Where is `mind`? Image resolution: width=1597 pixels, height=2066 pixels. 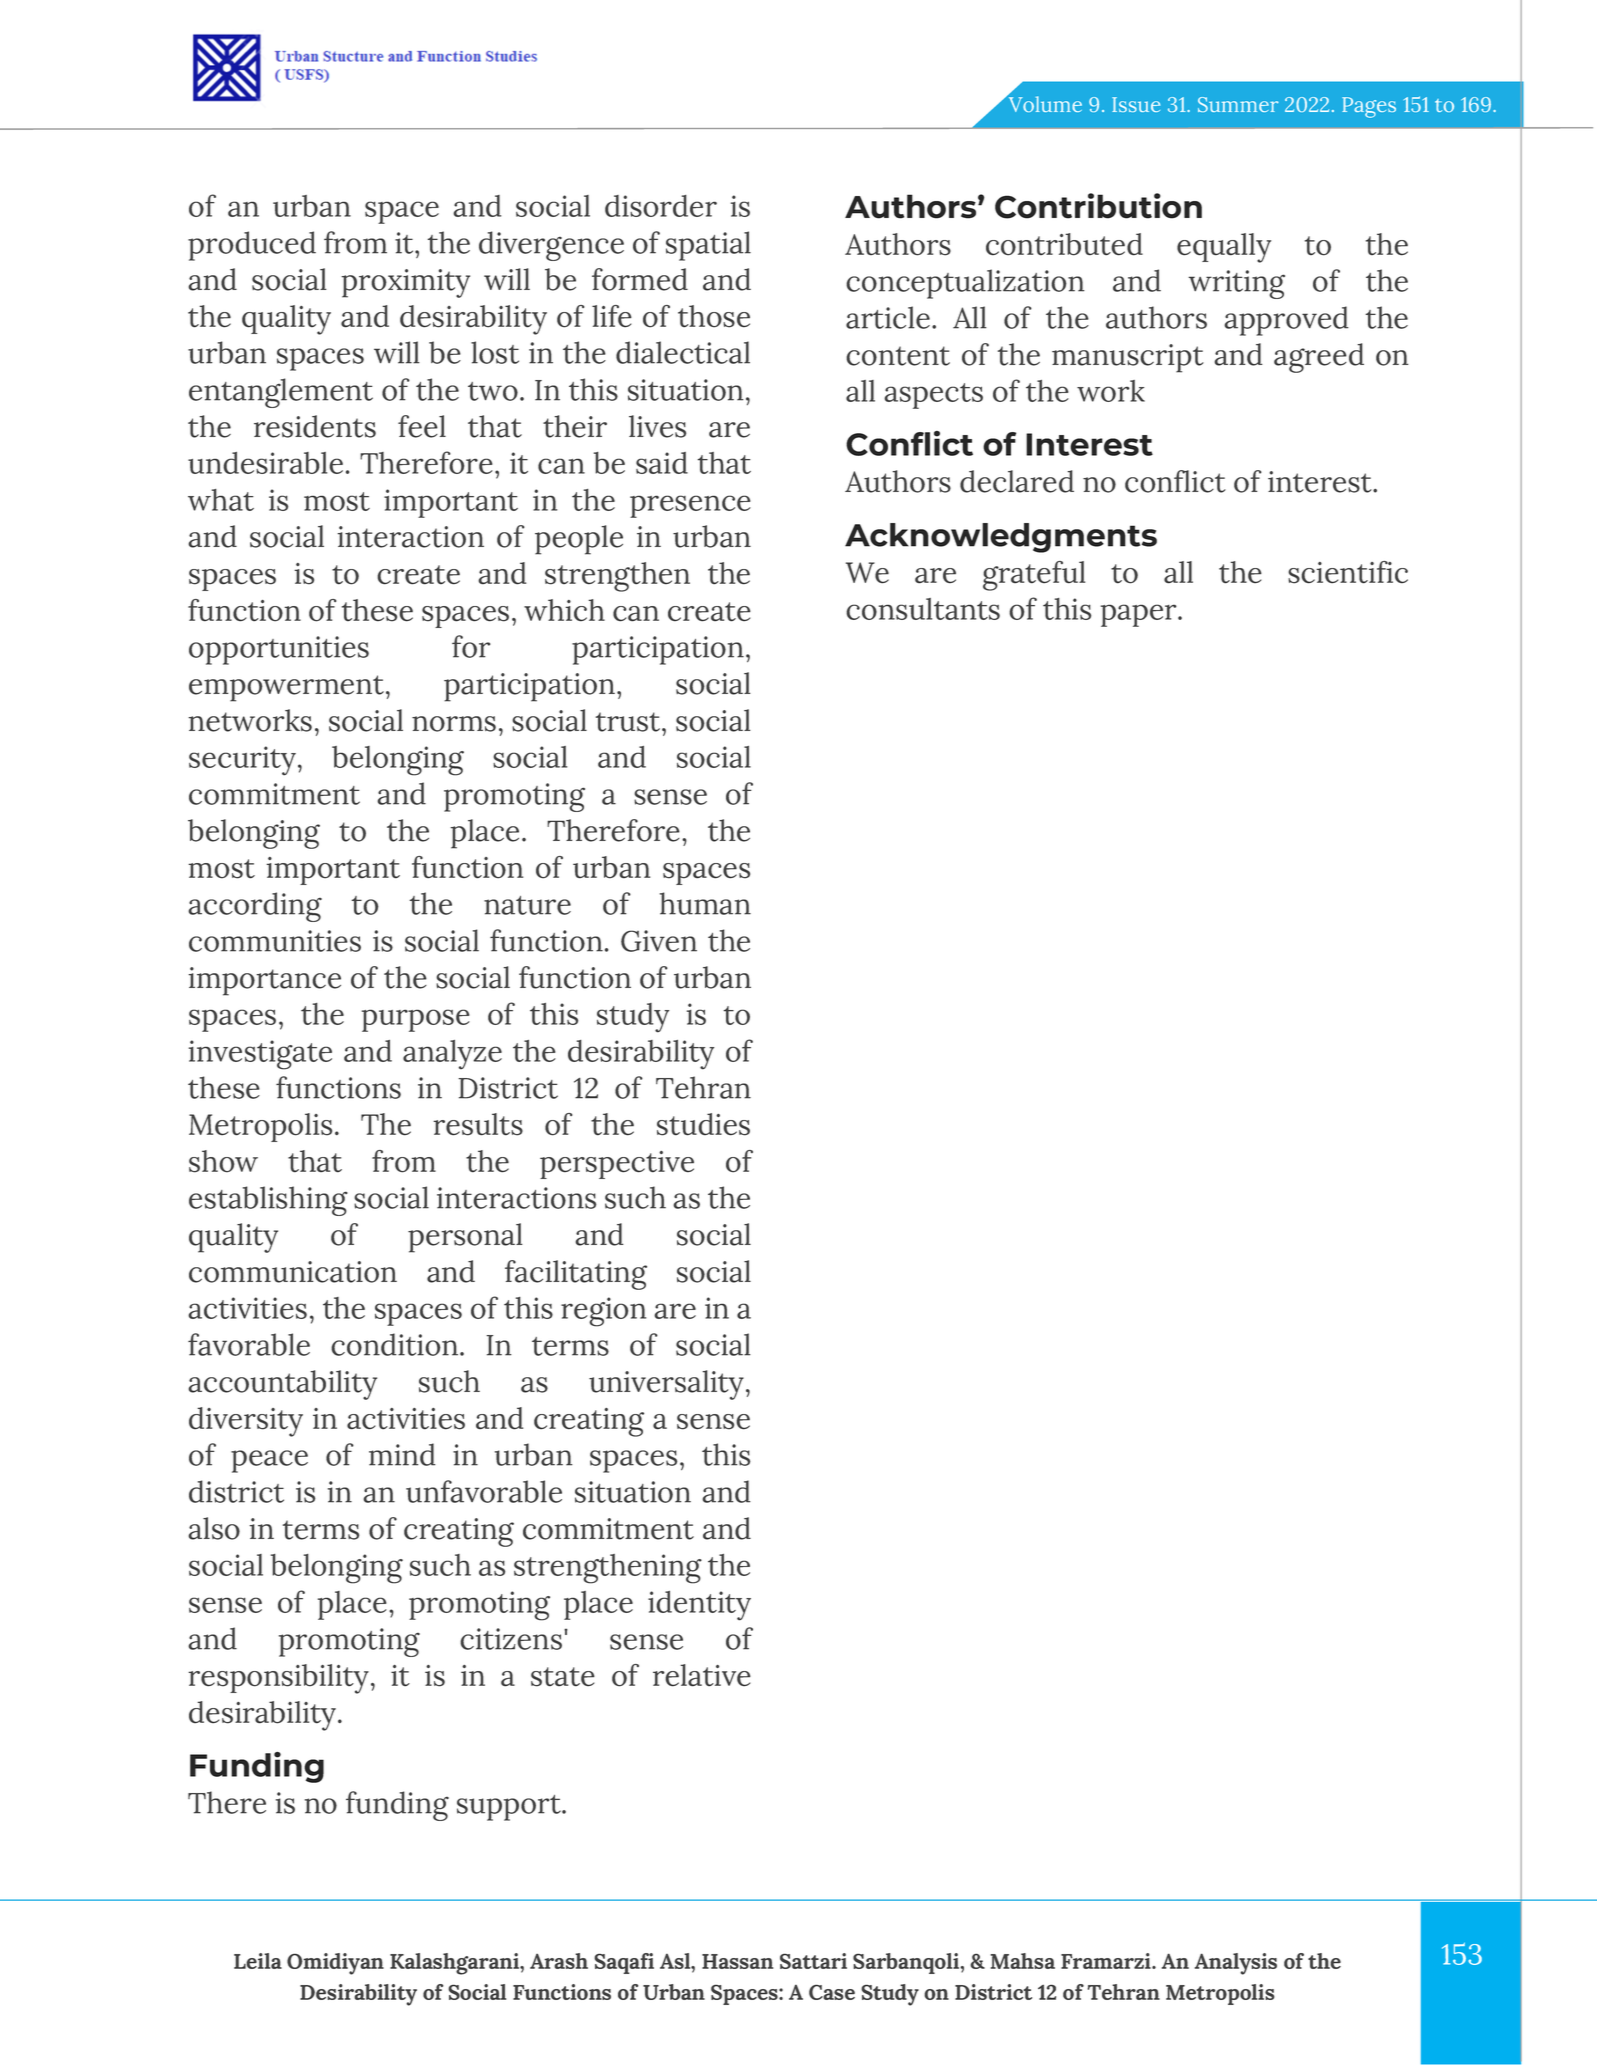 mind is located at coordinates (402, 1454).
